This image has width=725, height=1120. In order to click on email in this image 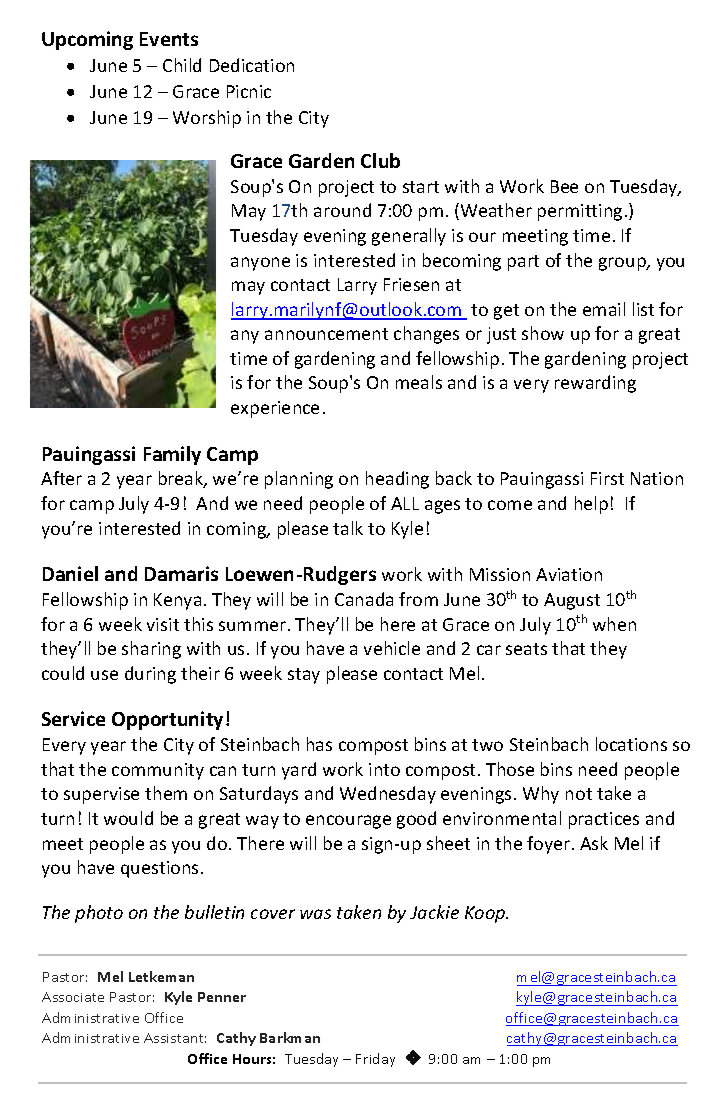, I will do `click(604, 309)`.
